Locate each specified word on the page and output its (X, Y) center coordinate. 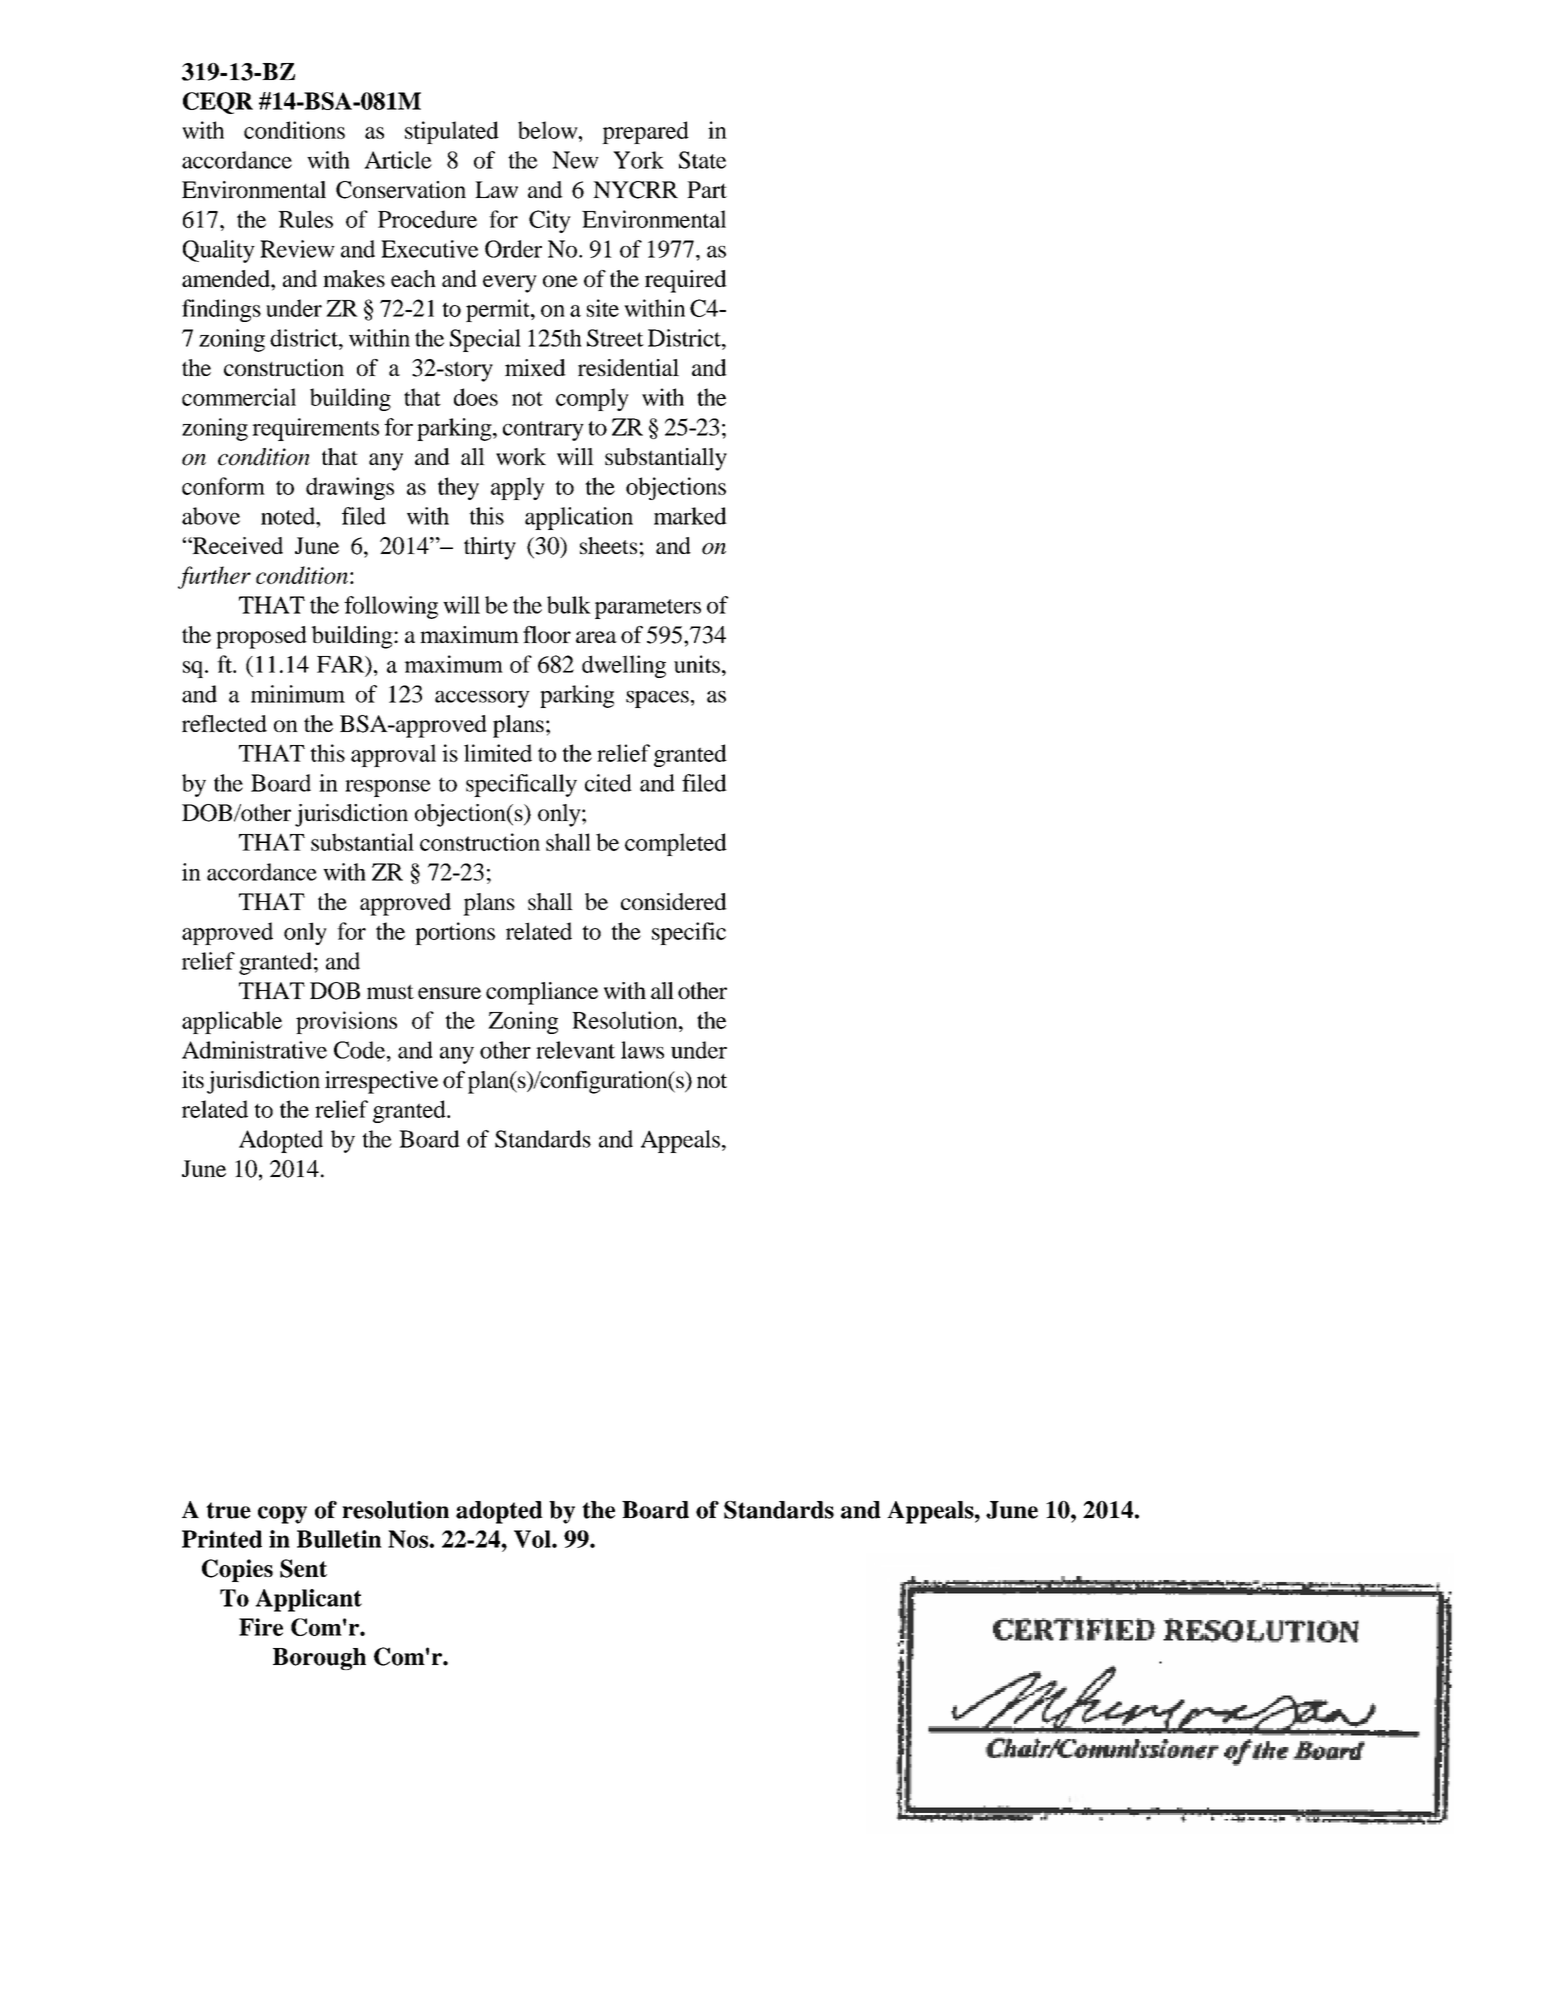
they (458, 488)
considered (674, 901)
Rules (305, 219)
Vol (533, 1539)
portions (455, 933)
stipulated (452, 132)
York (638, 160)
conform (223, 486)
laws (642, 1050)
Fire (261, 1627)
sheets (608, 545)
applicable (232, 1022)
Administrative (254, 1050)
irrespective (381, 1082)
